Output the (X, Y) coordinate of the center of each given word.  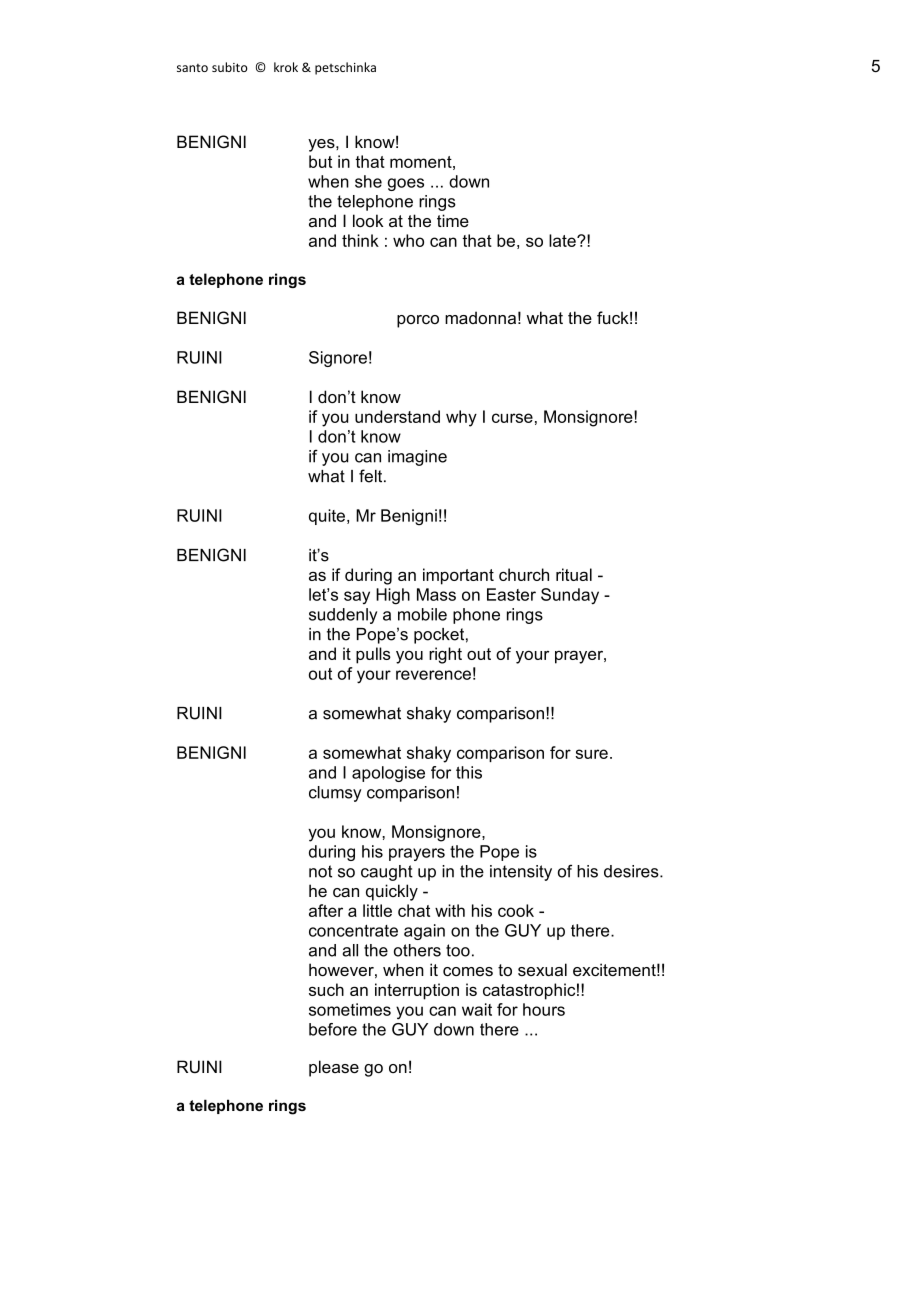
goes (406, 184)
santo (192, 68)
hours (544, 1009)
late (563, 240)
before (333, 1029)
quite (327, 517)
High (393, 596)
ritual (574, 574)
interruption (417, 991)
